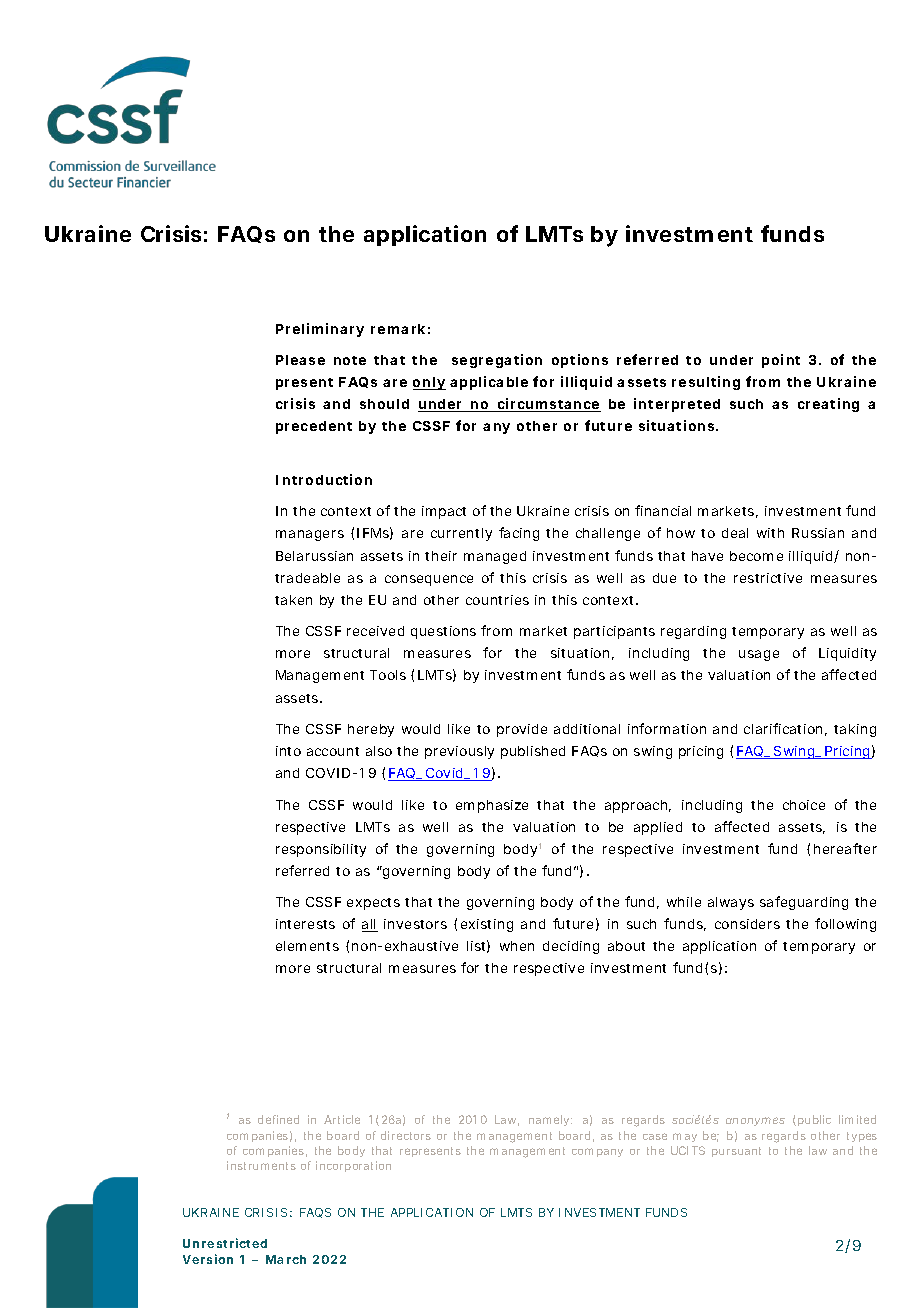 The height and width of the screenshot is (1308, 924). What do you see at coordinates (768, 578) in the screenshot?
I see `restrictive` at bounding box center [768, 578].
